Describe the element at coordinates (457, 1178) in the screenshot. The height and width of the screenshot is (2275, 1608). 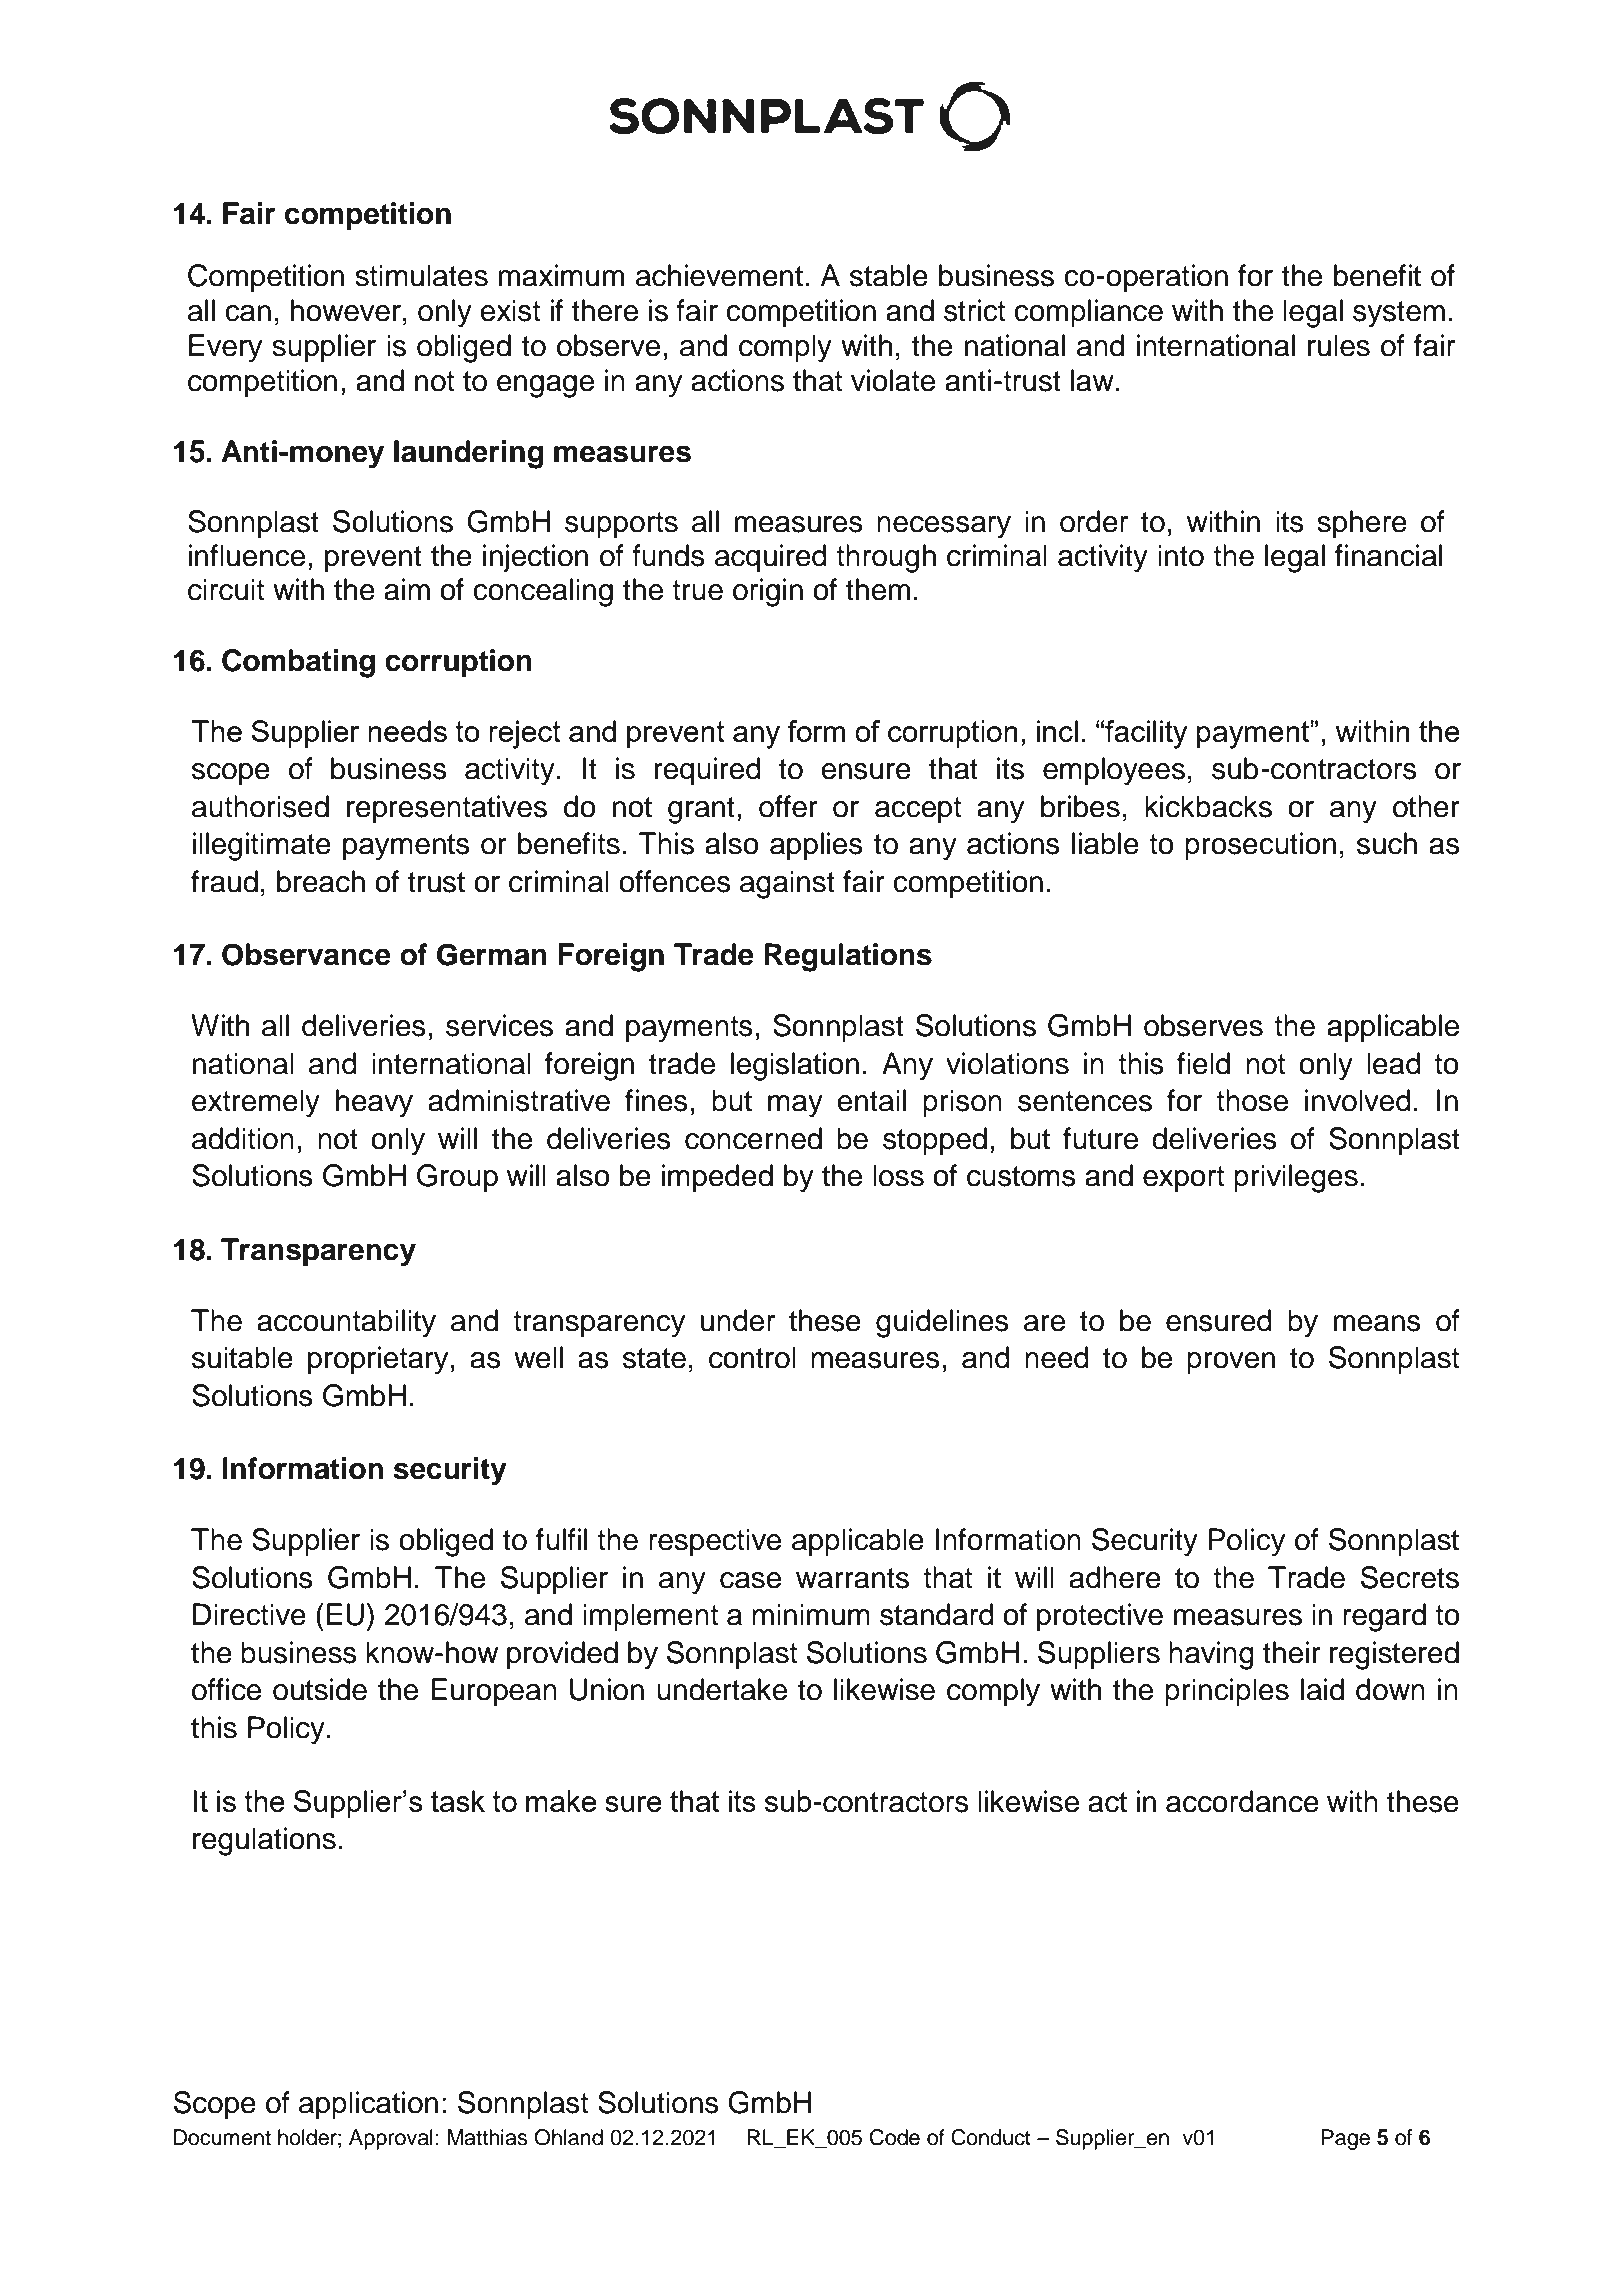
I see `Group` at that location.
